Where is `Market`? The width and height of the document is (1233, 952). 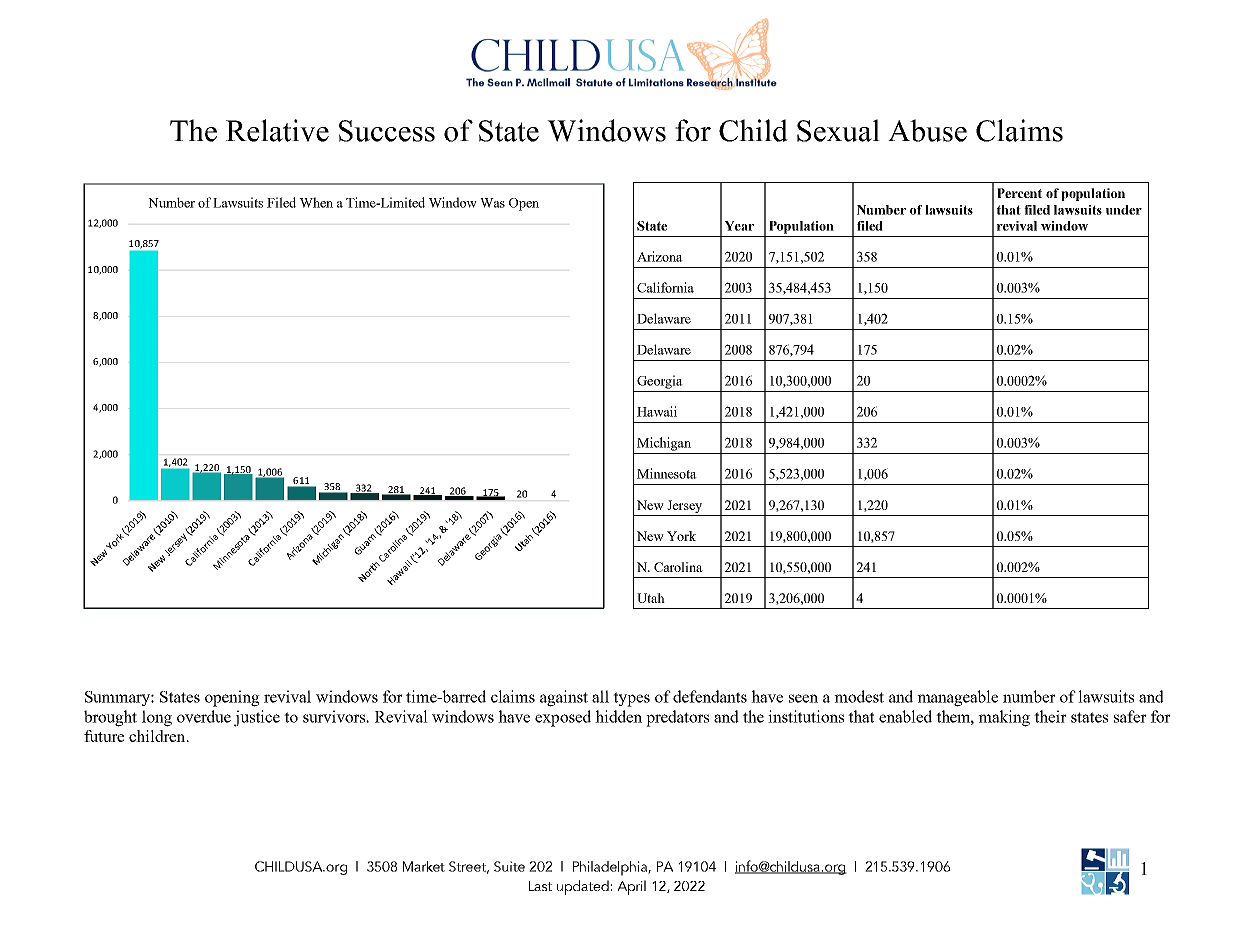 Market is located at coordinates (424, 866).
